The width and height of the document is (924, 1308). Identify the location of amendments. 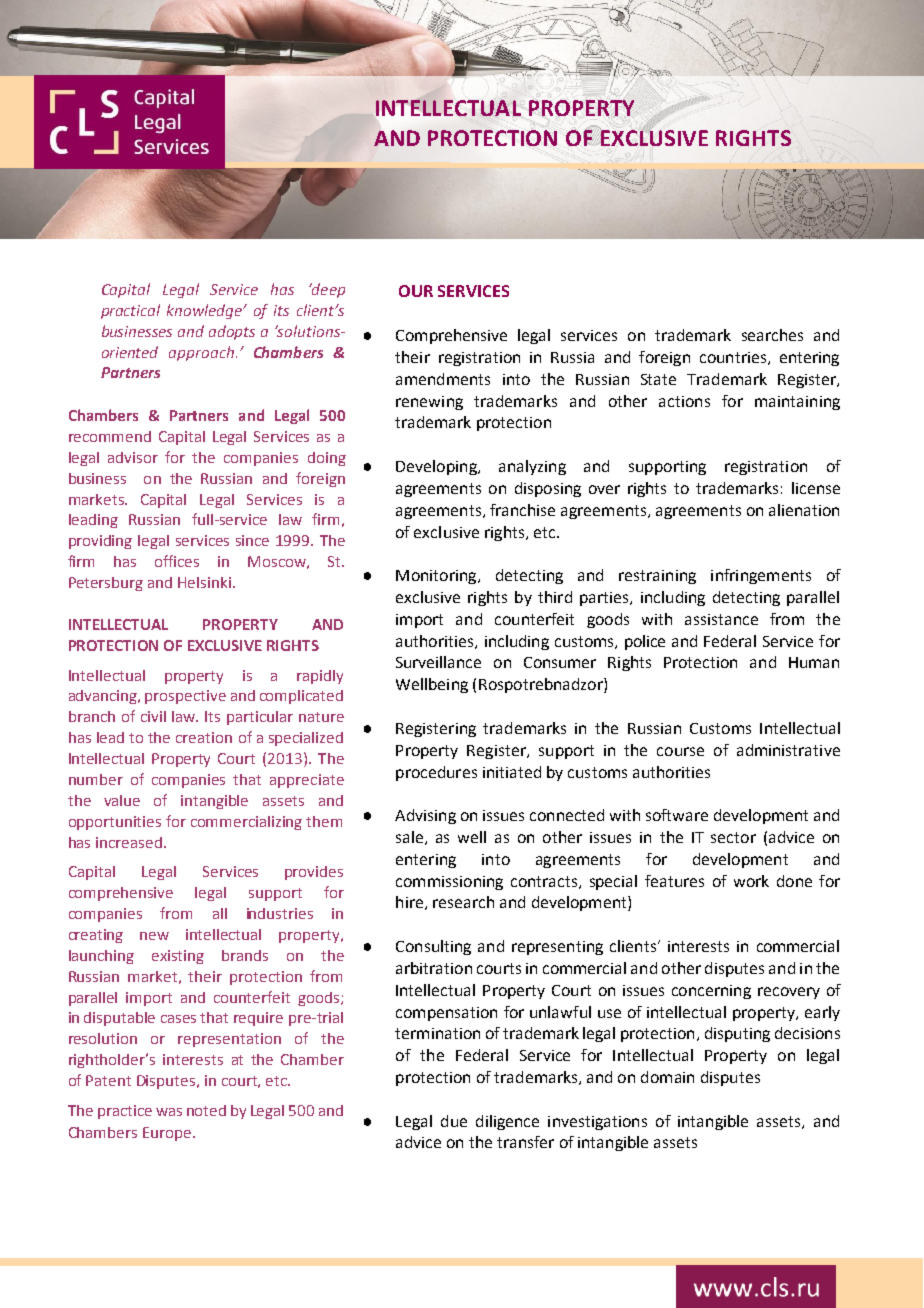
(443, 379).
